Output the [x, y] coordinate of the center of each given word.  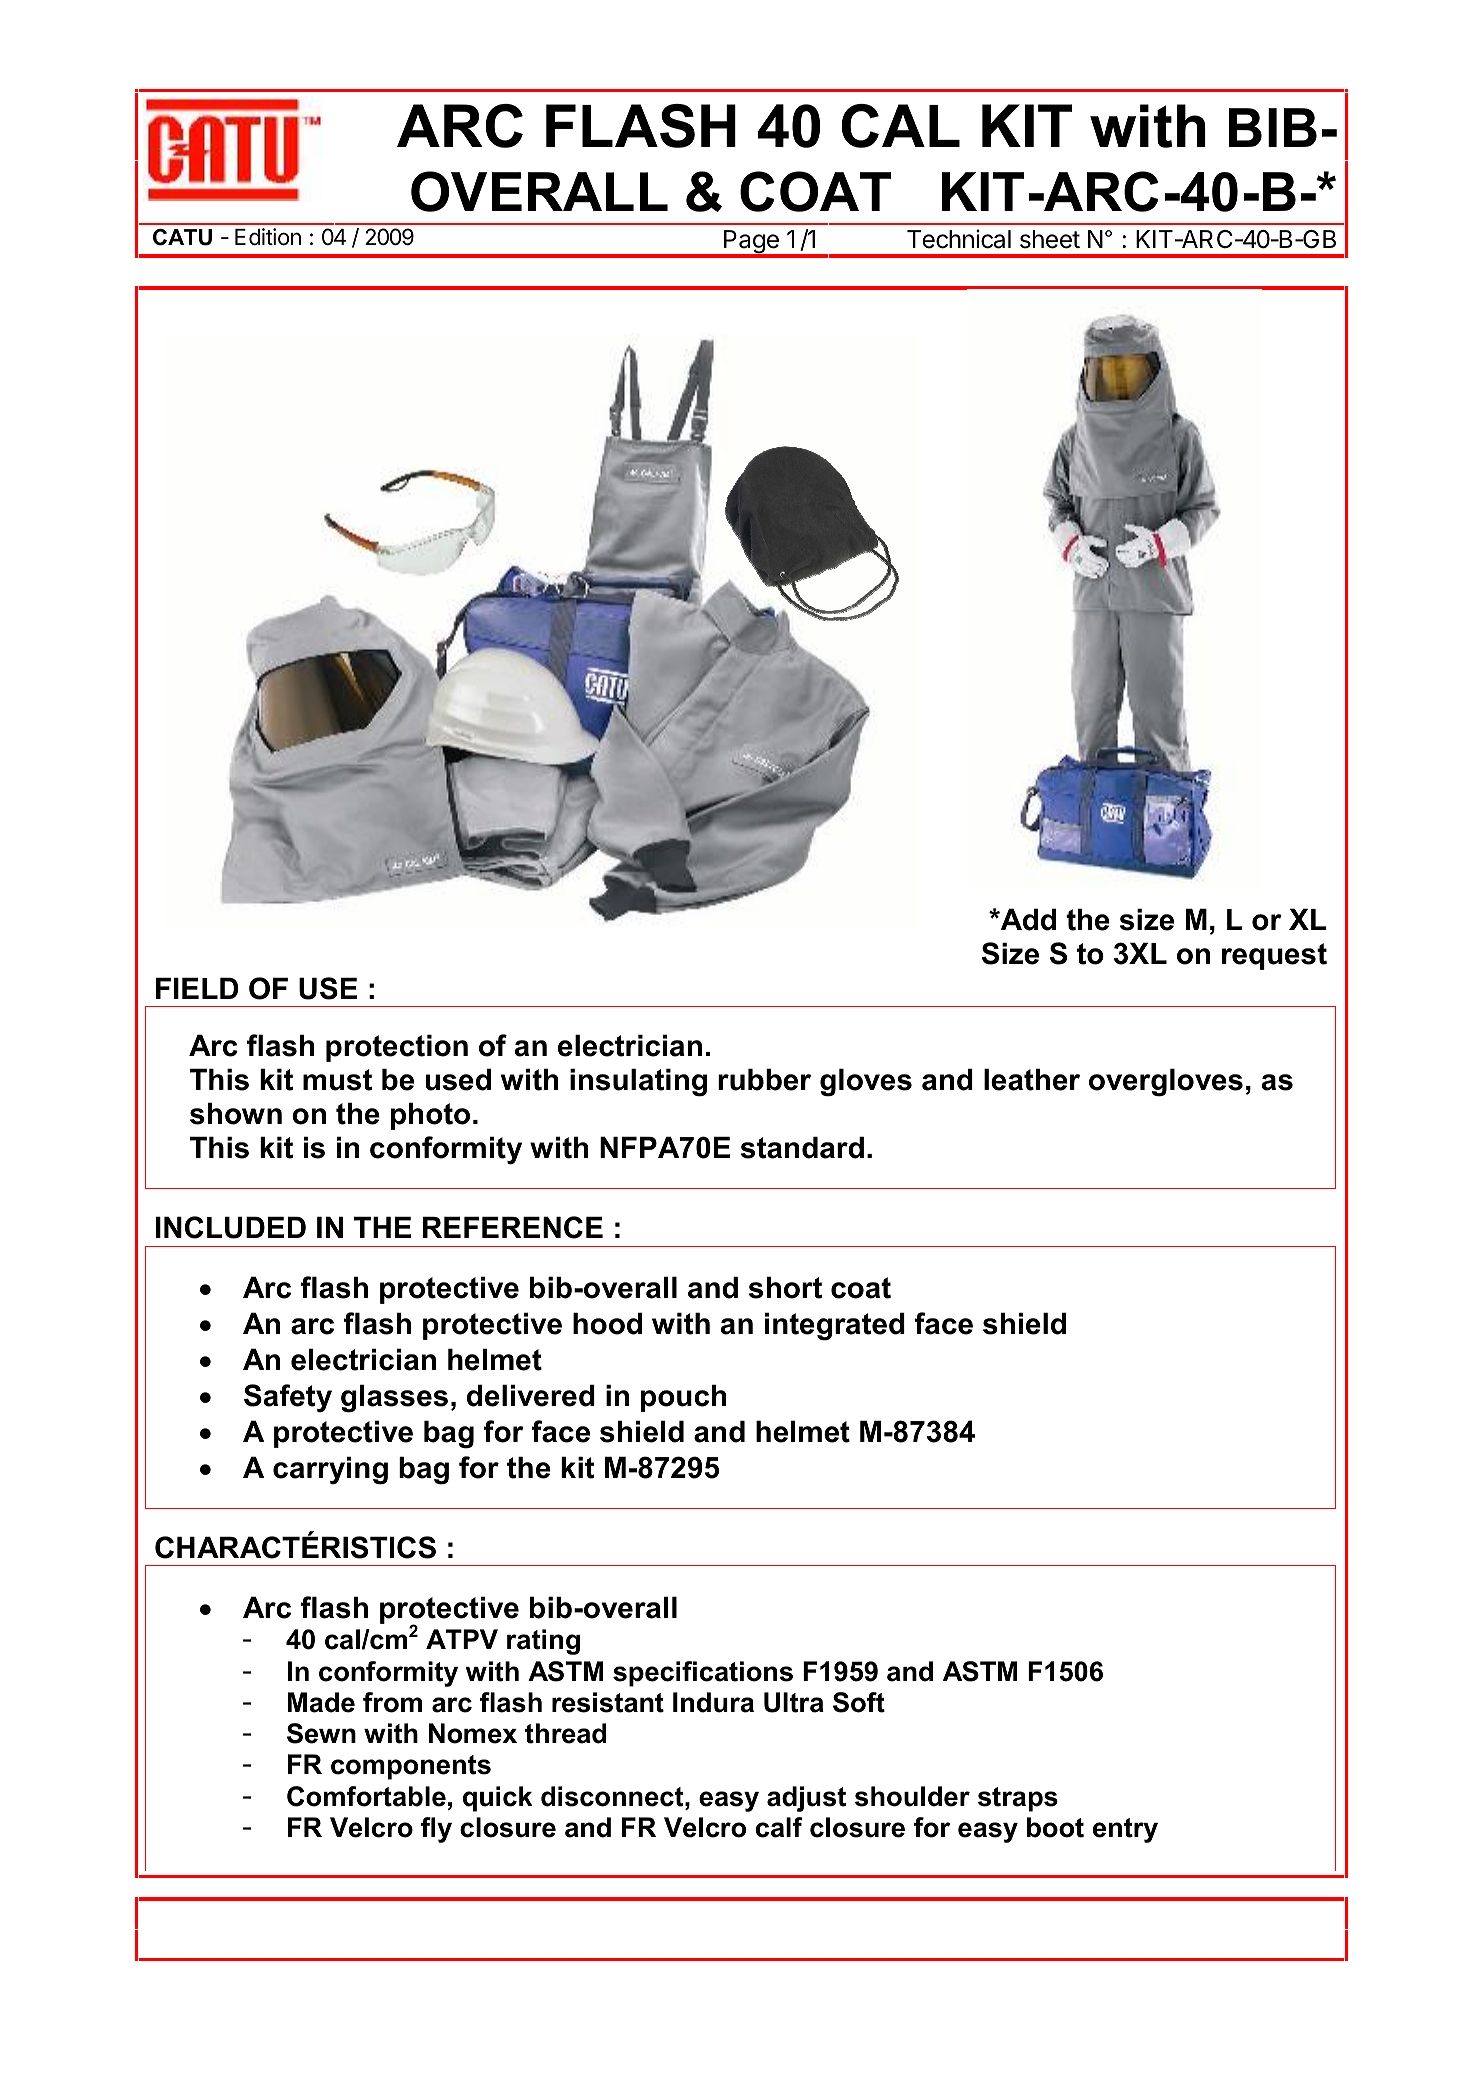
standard [802, 1147]
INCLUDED [231, 1227]
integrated [835, 1326]
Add [1027, 919]
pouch [683, 1398]
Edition [268, 237]
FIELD [197, 988]
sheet [1050, 239]
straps [1018, 1799]
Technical [959, 239]
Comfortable [366, 1796]
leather [1032, 1079]
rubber [764, 1079]
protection [397, 1048]
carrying [330, 1470]
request [1274, 956]
